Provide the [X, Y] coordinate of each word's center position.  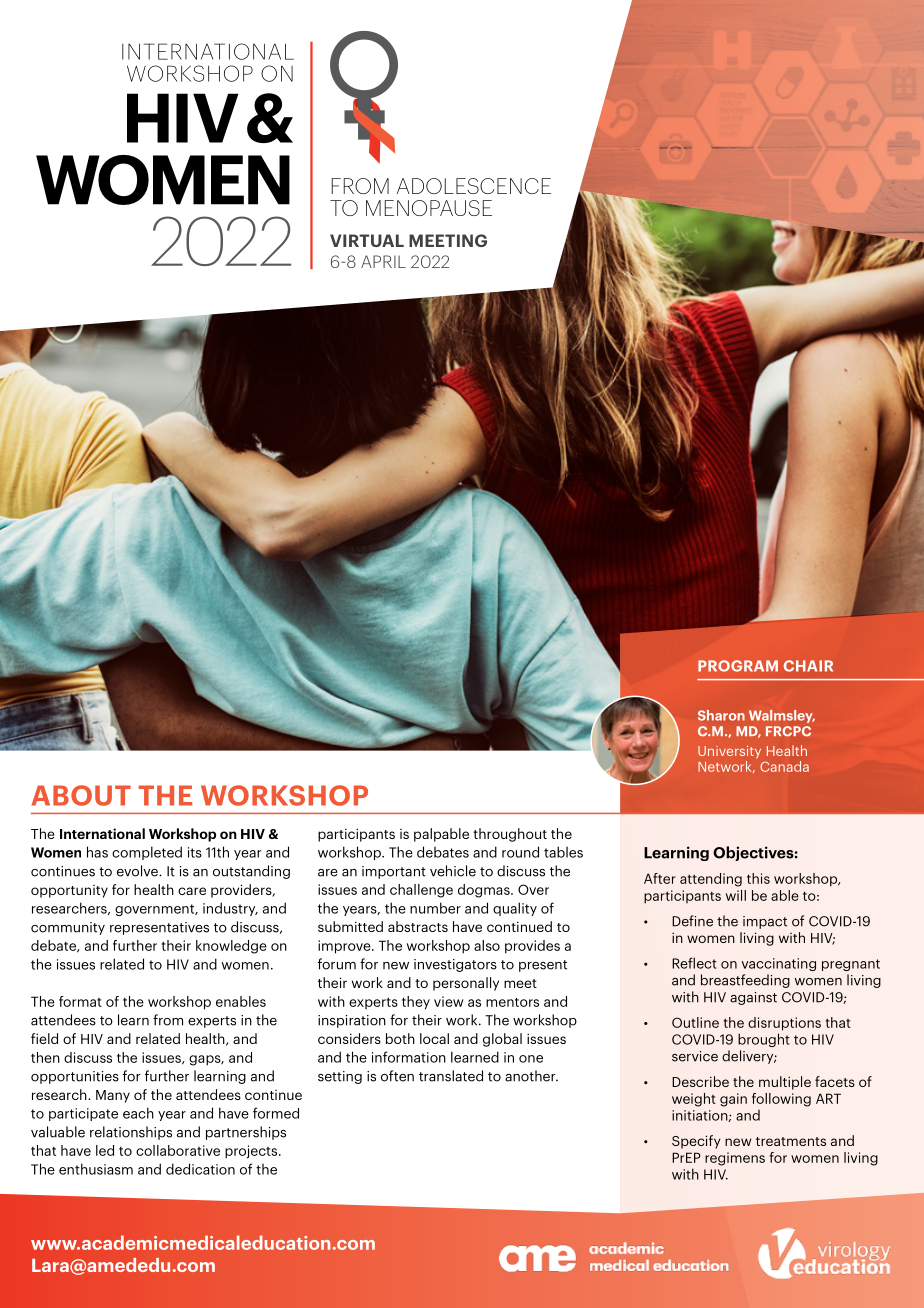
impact [765, 922]
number [435, 908]
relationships [131, 1133]
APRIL [383, 261]
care [192, 891]
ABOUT [81, 795]
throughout [510, 835]
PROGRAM [738, 666]
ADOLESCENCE [474, 186]
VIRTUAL [367, 240]
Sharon [721, 715]
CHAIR [808, 666]
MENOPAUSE [429, 208]
